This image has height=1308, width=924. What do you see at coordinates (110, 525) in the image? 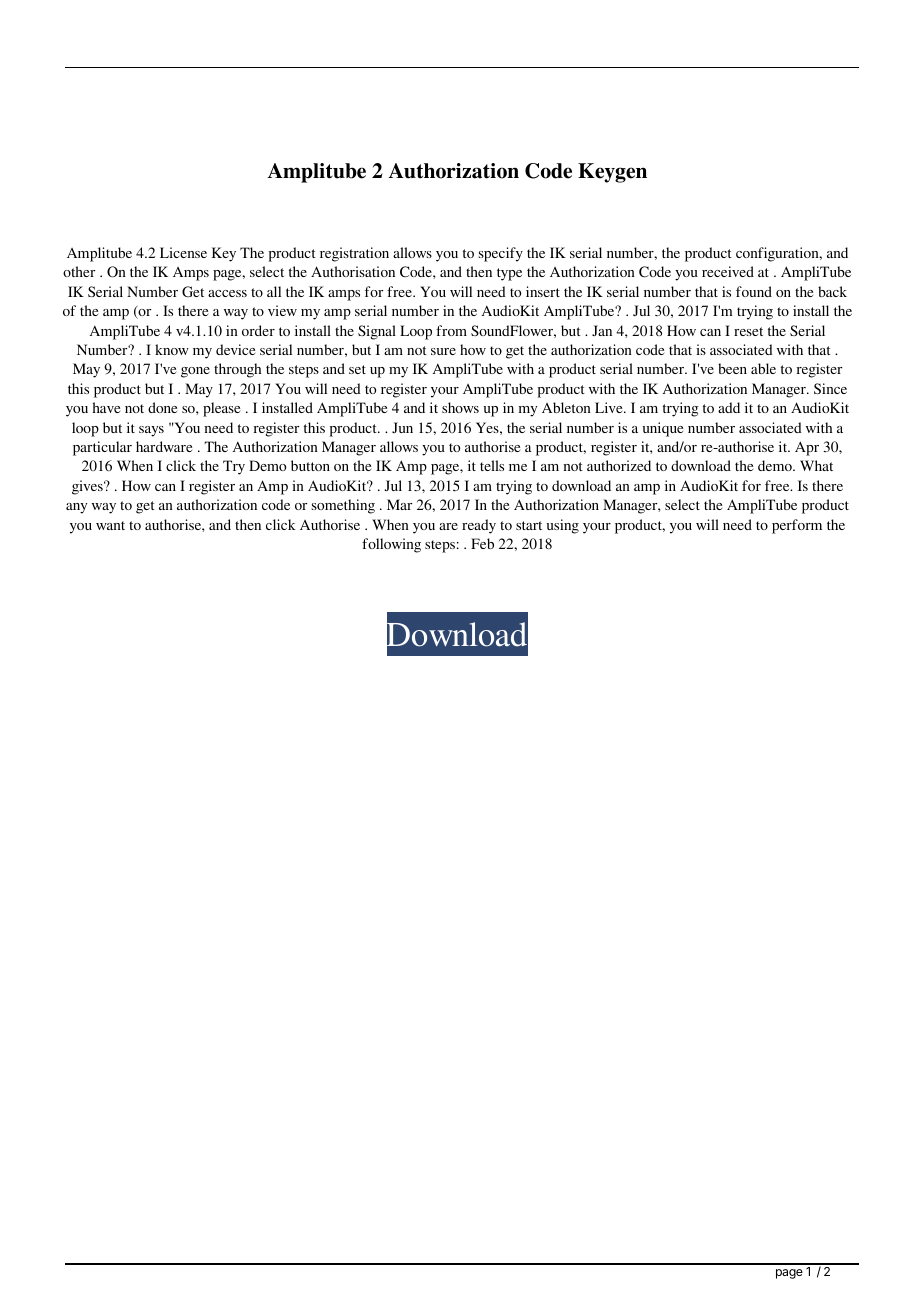
I see `want` at bounding box center [110, 525].
